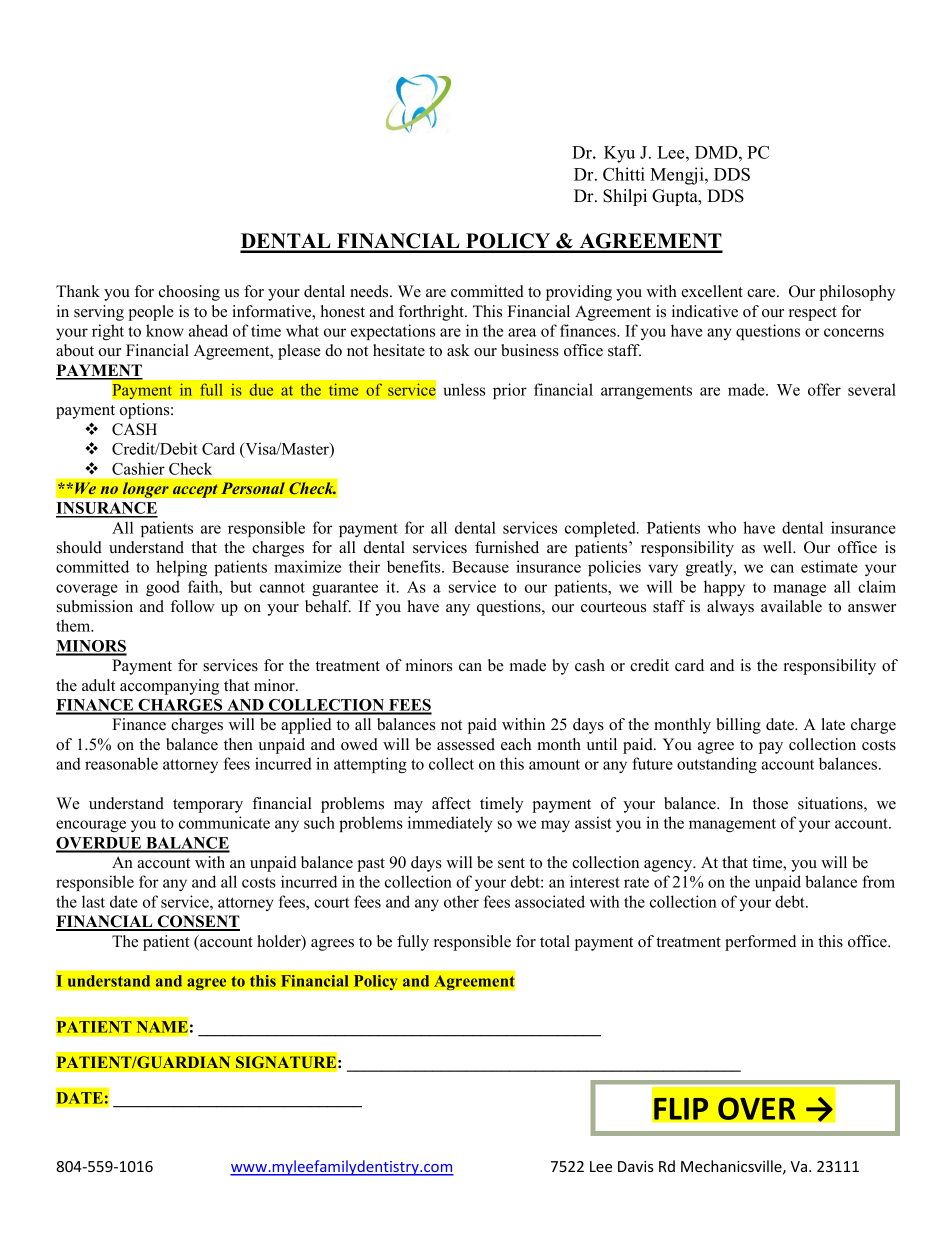 The width and height of the page is (952, 1233). I want to click on DMD, so click(717, 152).
